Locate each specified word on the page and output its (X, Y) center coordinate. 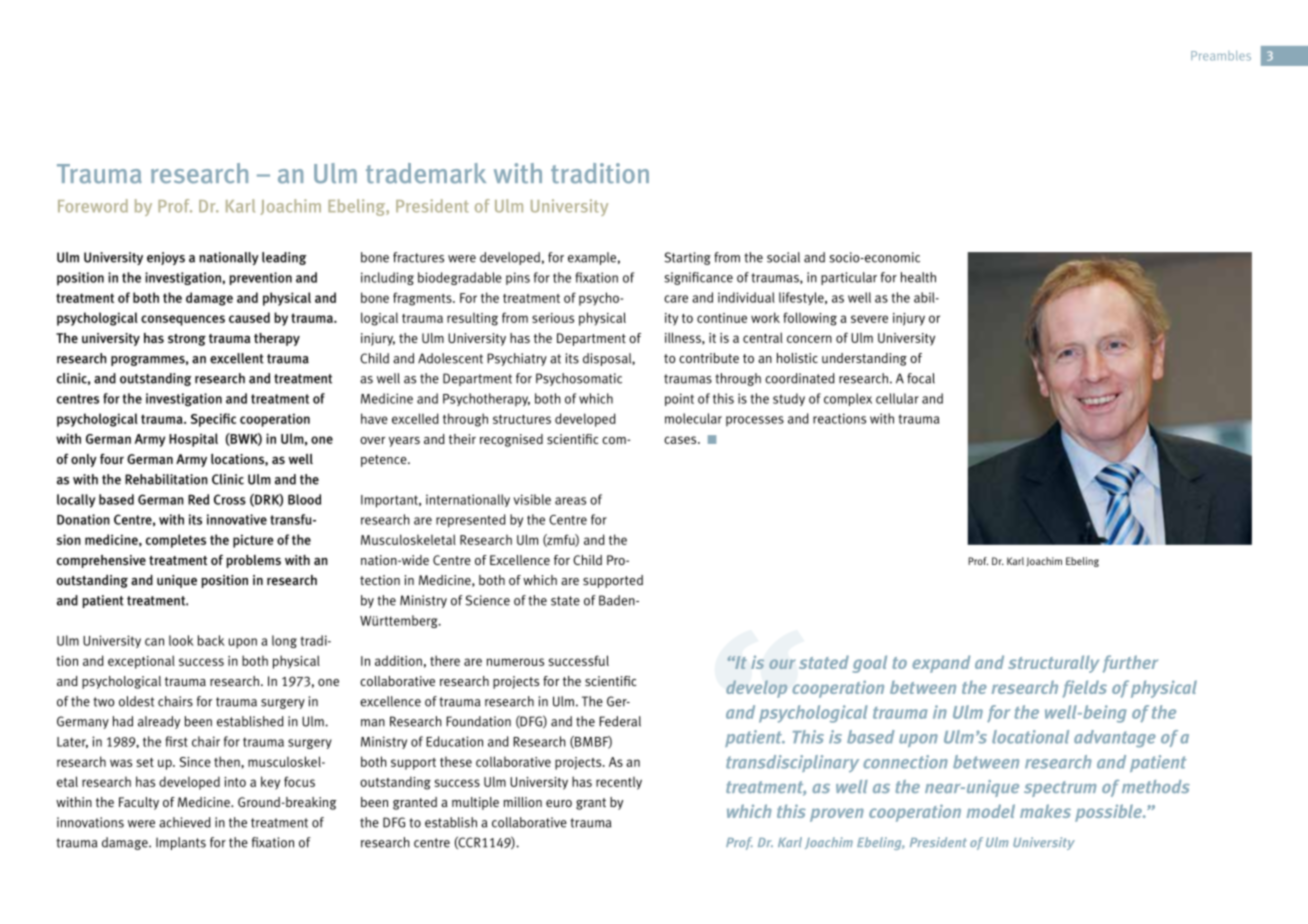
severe (869, 319)
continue (722, 318)
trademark (426, 173)
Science (488, 600)
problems (253, 561)
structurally (1053, 664)
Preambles (1221, 56)
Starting (688, 258)
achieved (185, 822)
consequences (183, 320)
